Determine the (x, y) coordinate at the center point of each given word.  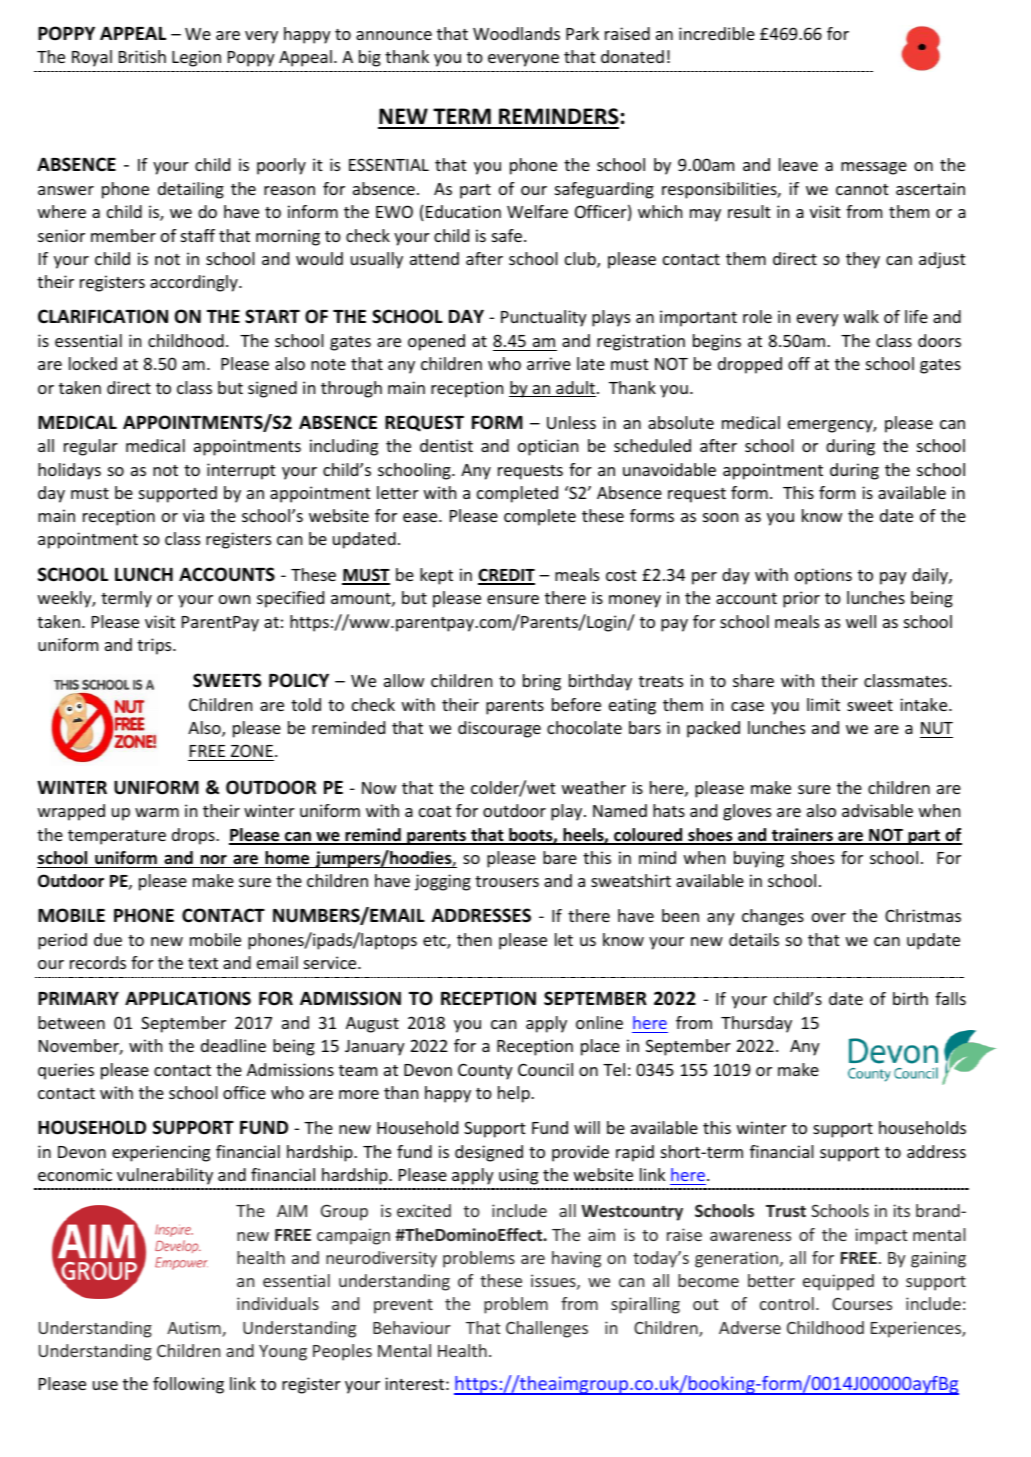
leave (798, 164)
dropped (750, 365)
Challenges (547, 1329)
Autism (195, 1329)
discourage (499, 729)
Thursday (756, 1024)
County (485, 1071)
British (142, 56)
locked (93, 363)
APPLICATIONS (188, 998)
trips (155, 646)
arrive (549, 363)
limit (823, 704)
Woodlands (516, 33)
